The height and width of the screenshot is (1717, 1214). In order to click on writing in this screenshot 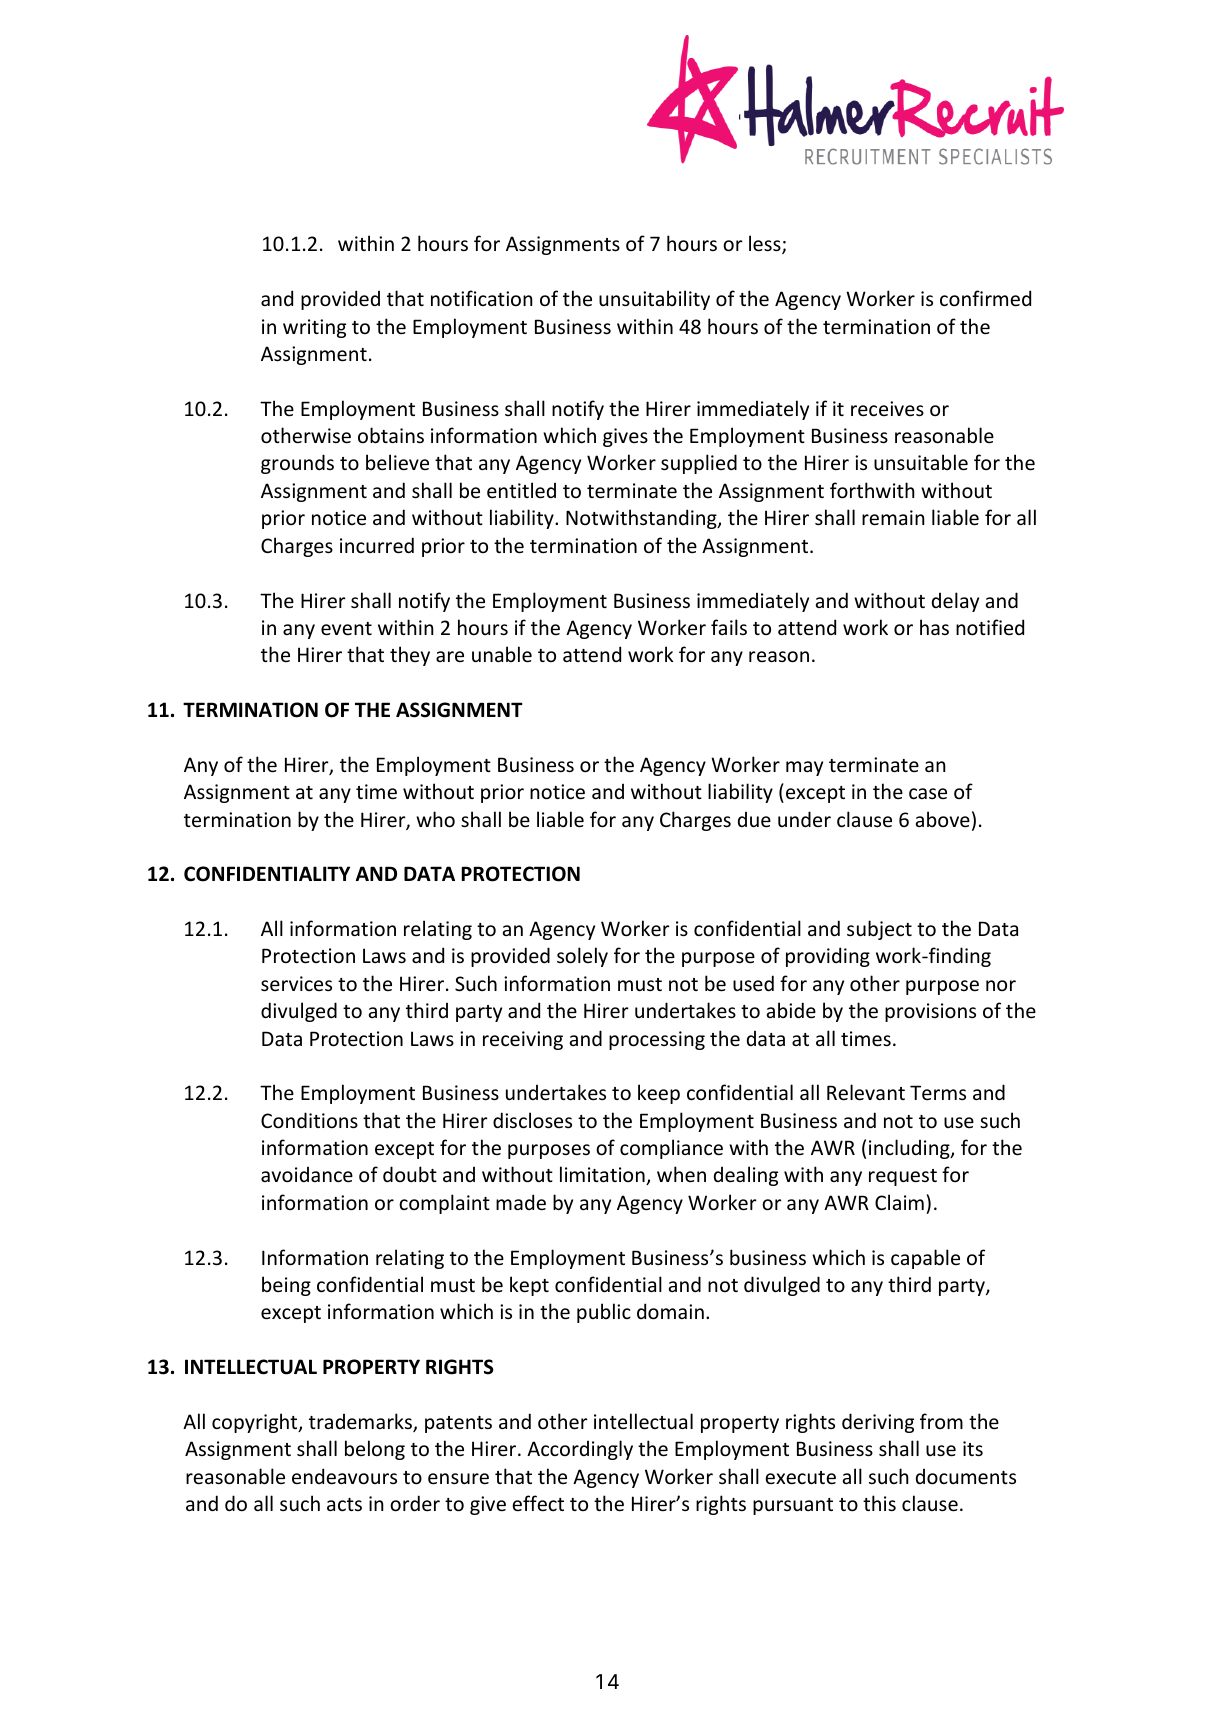, I will do `click(314, 328)`.
